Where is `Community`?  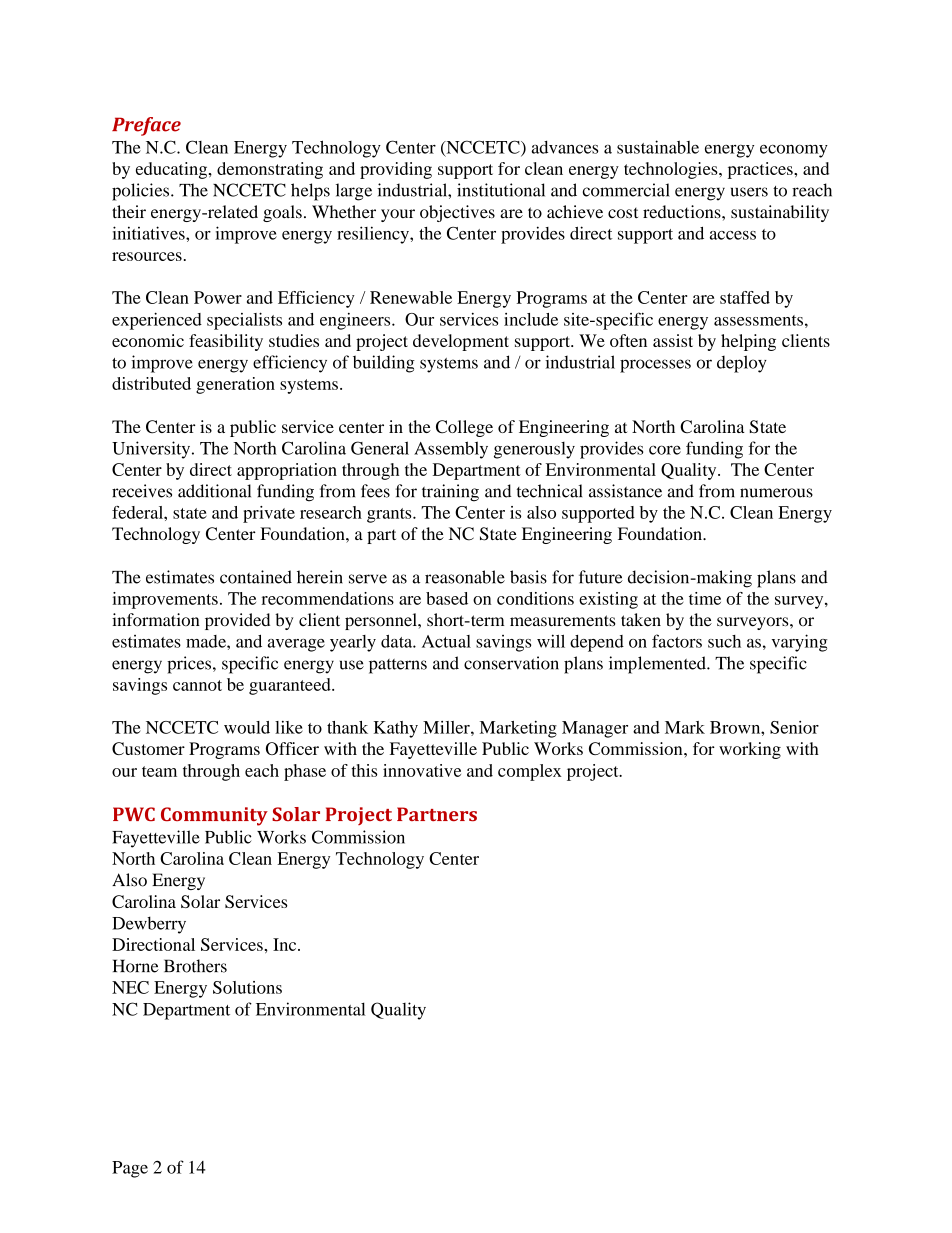
Community is located at coordinates (214, 816).
